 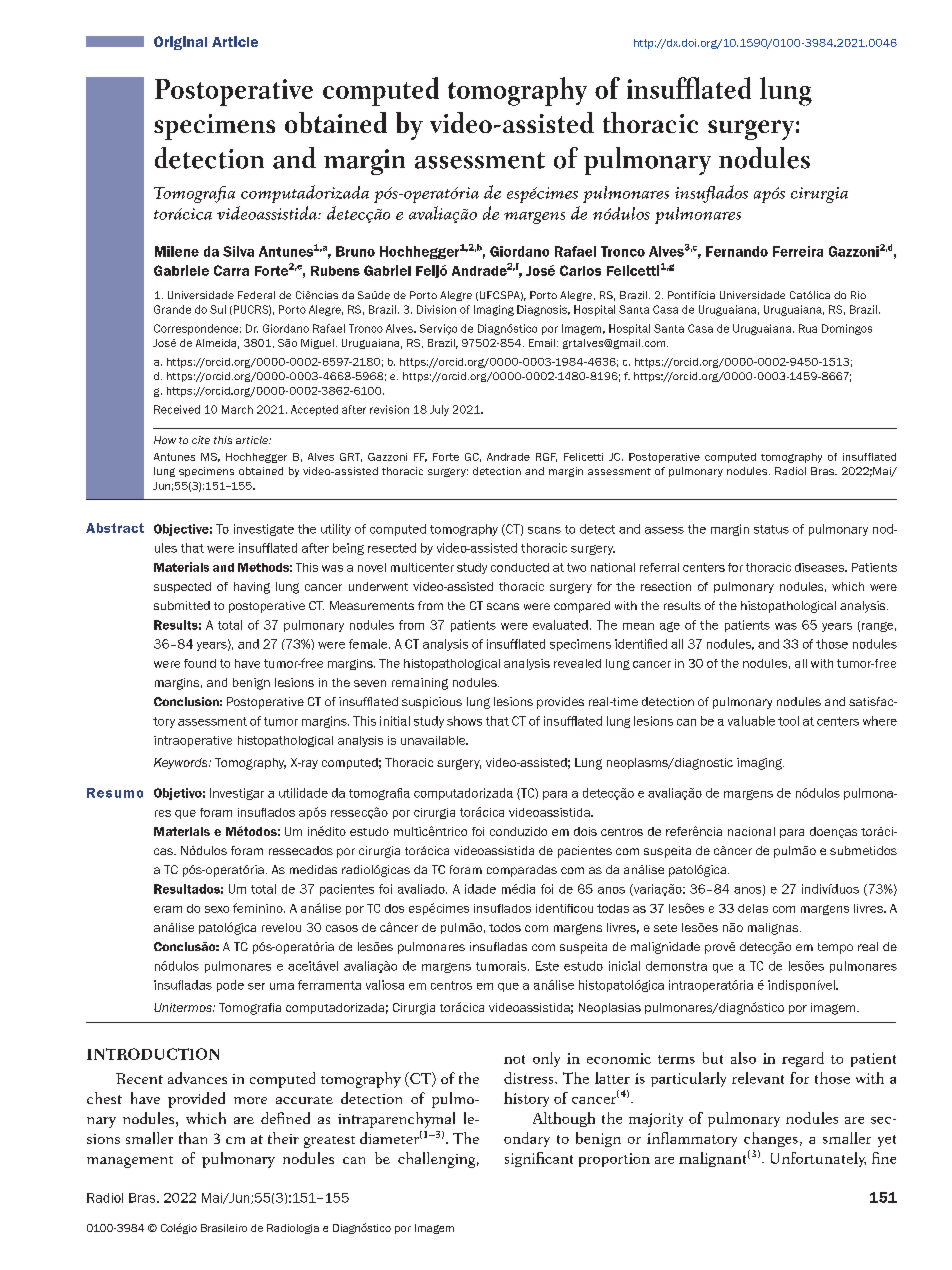 What do you see at coordinates (193, 1138) in the screenshot?
I see `than` at bounding box center [193, 1138].
